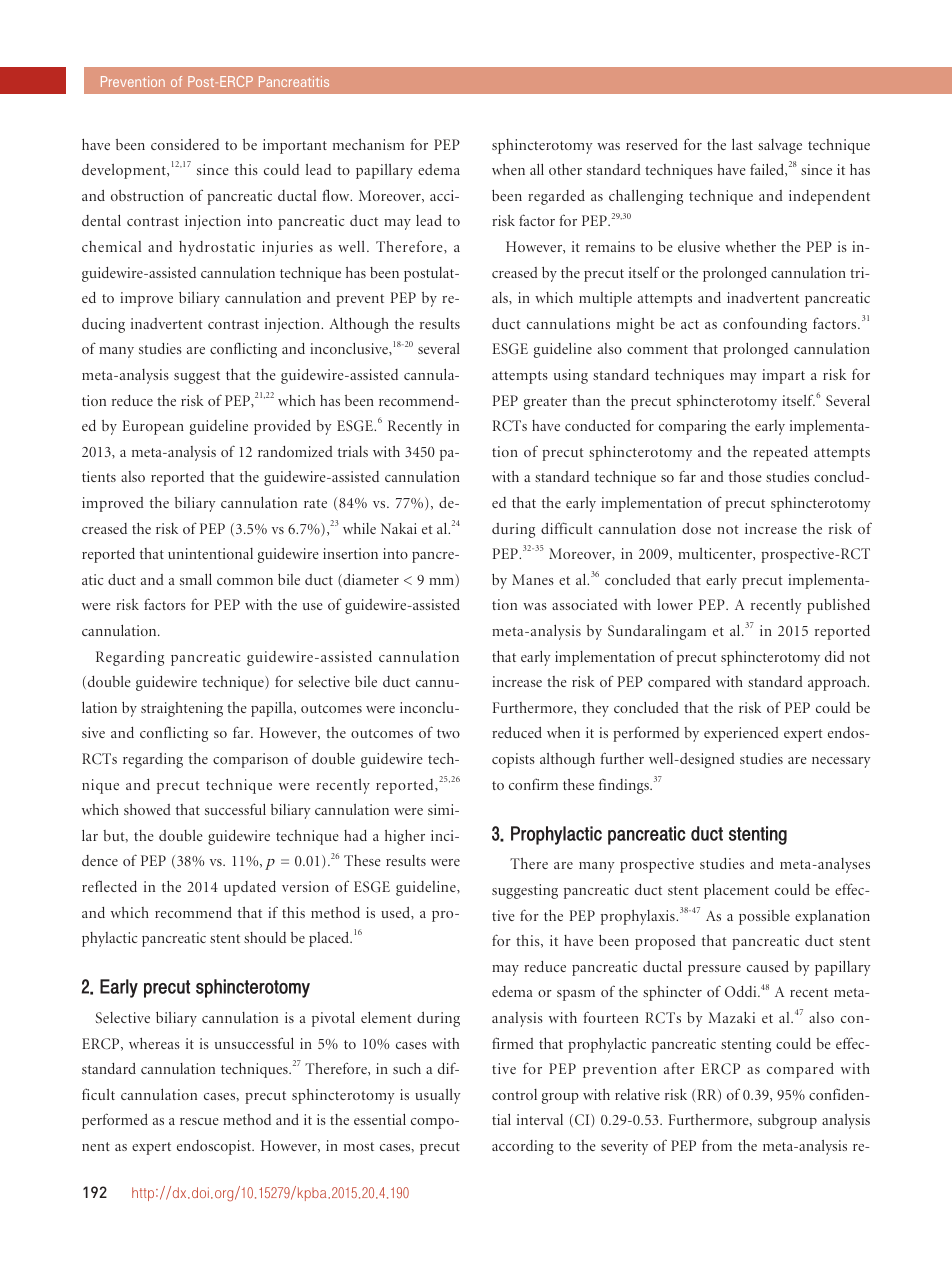 The height and width of the screenshot is (1270, 952). Describe the element at coordinates (742, 144) in the screenshot. I see `last` at that location.
